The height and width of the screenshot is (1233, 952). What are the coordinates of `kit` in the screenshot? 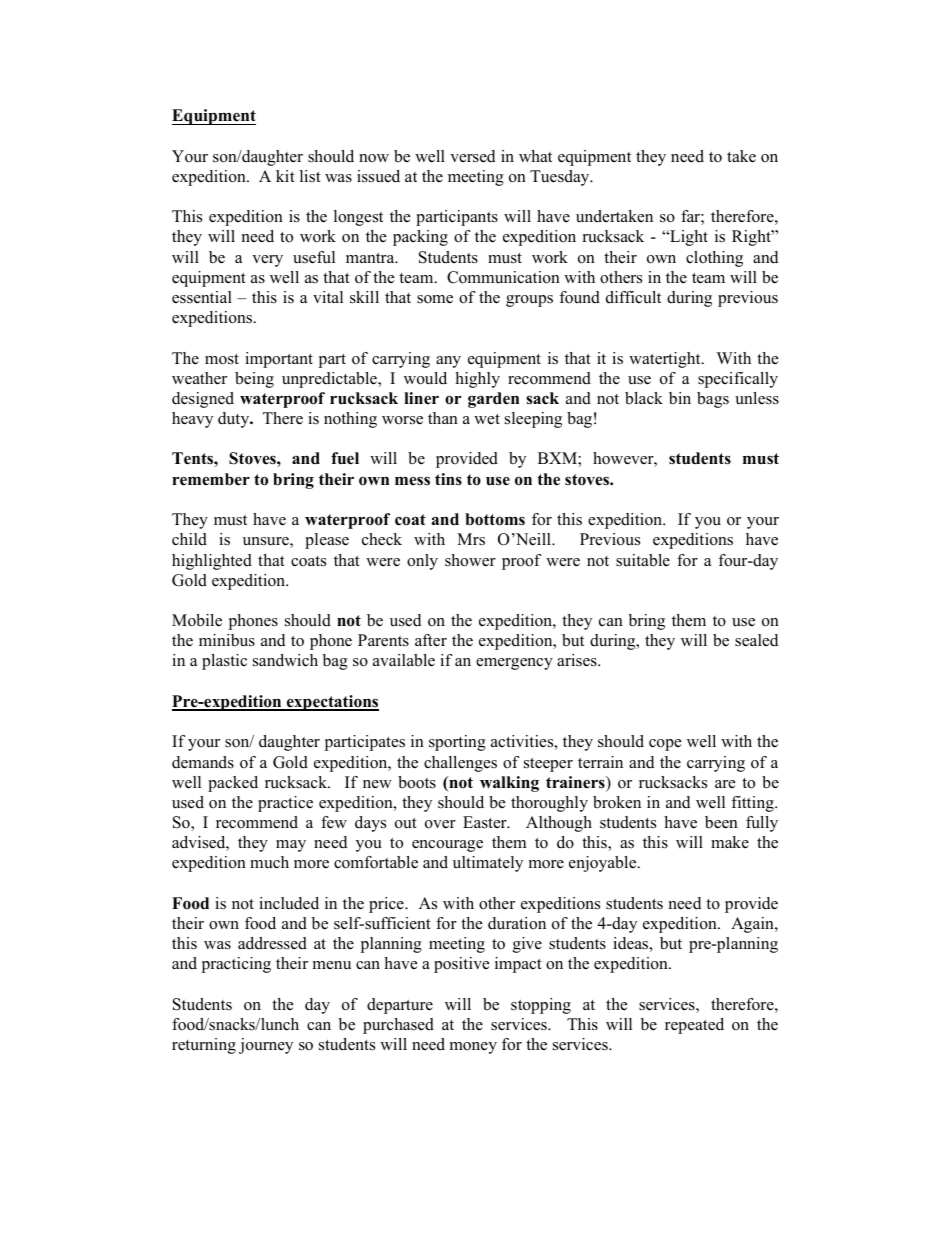 It's located at (285, 176).
